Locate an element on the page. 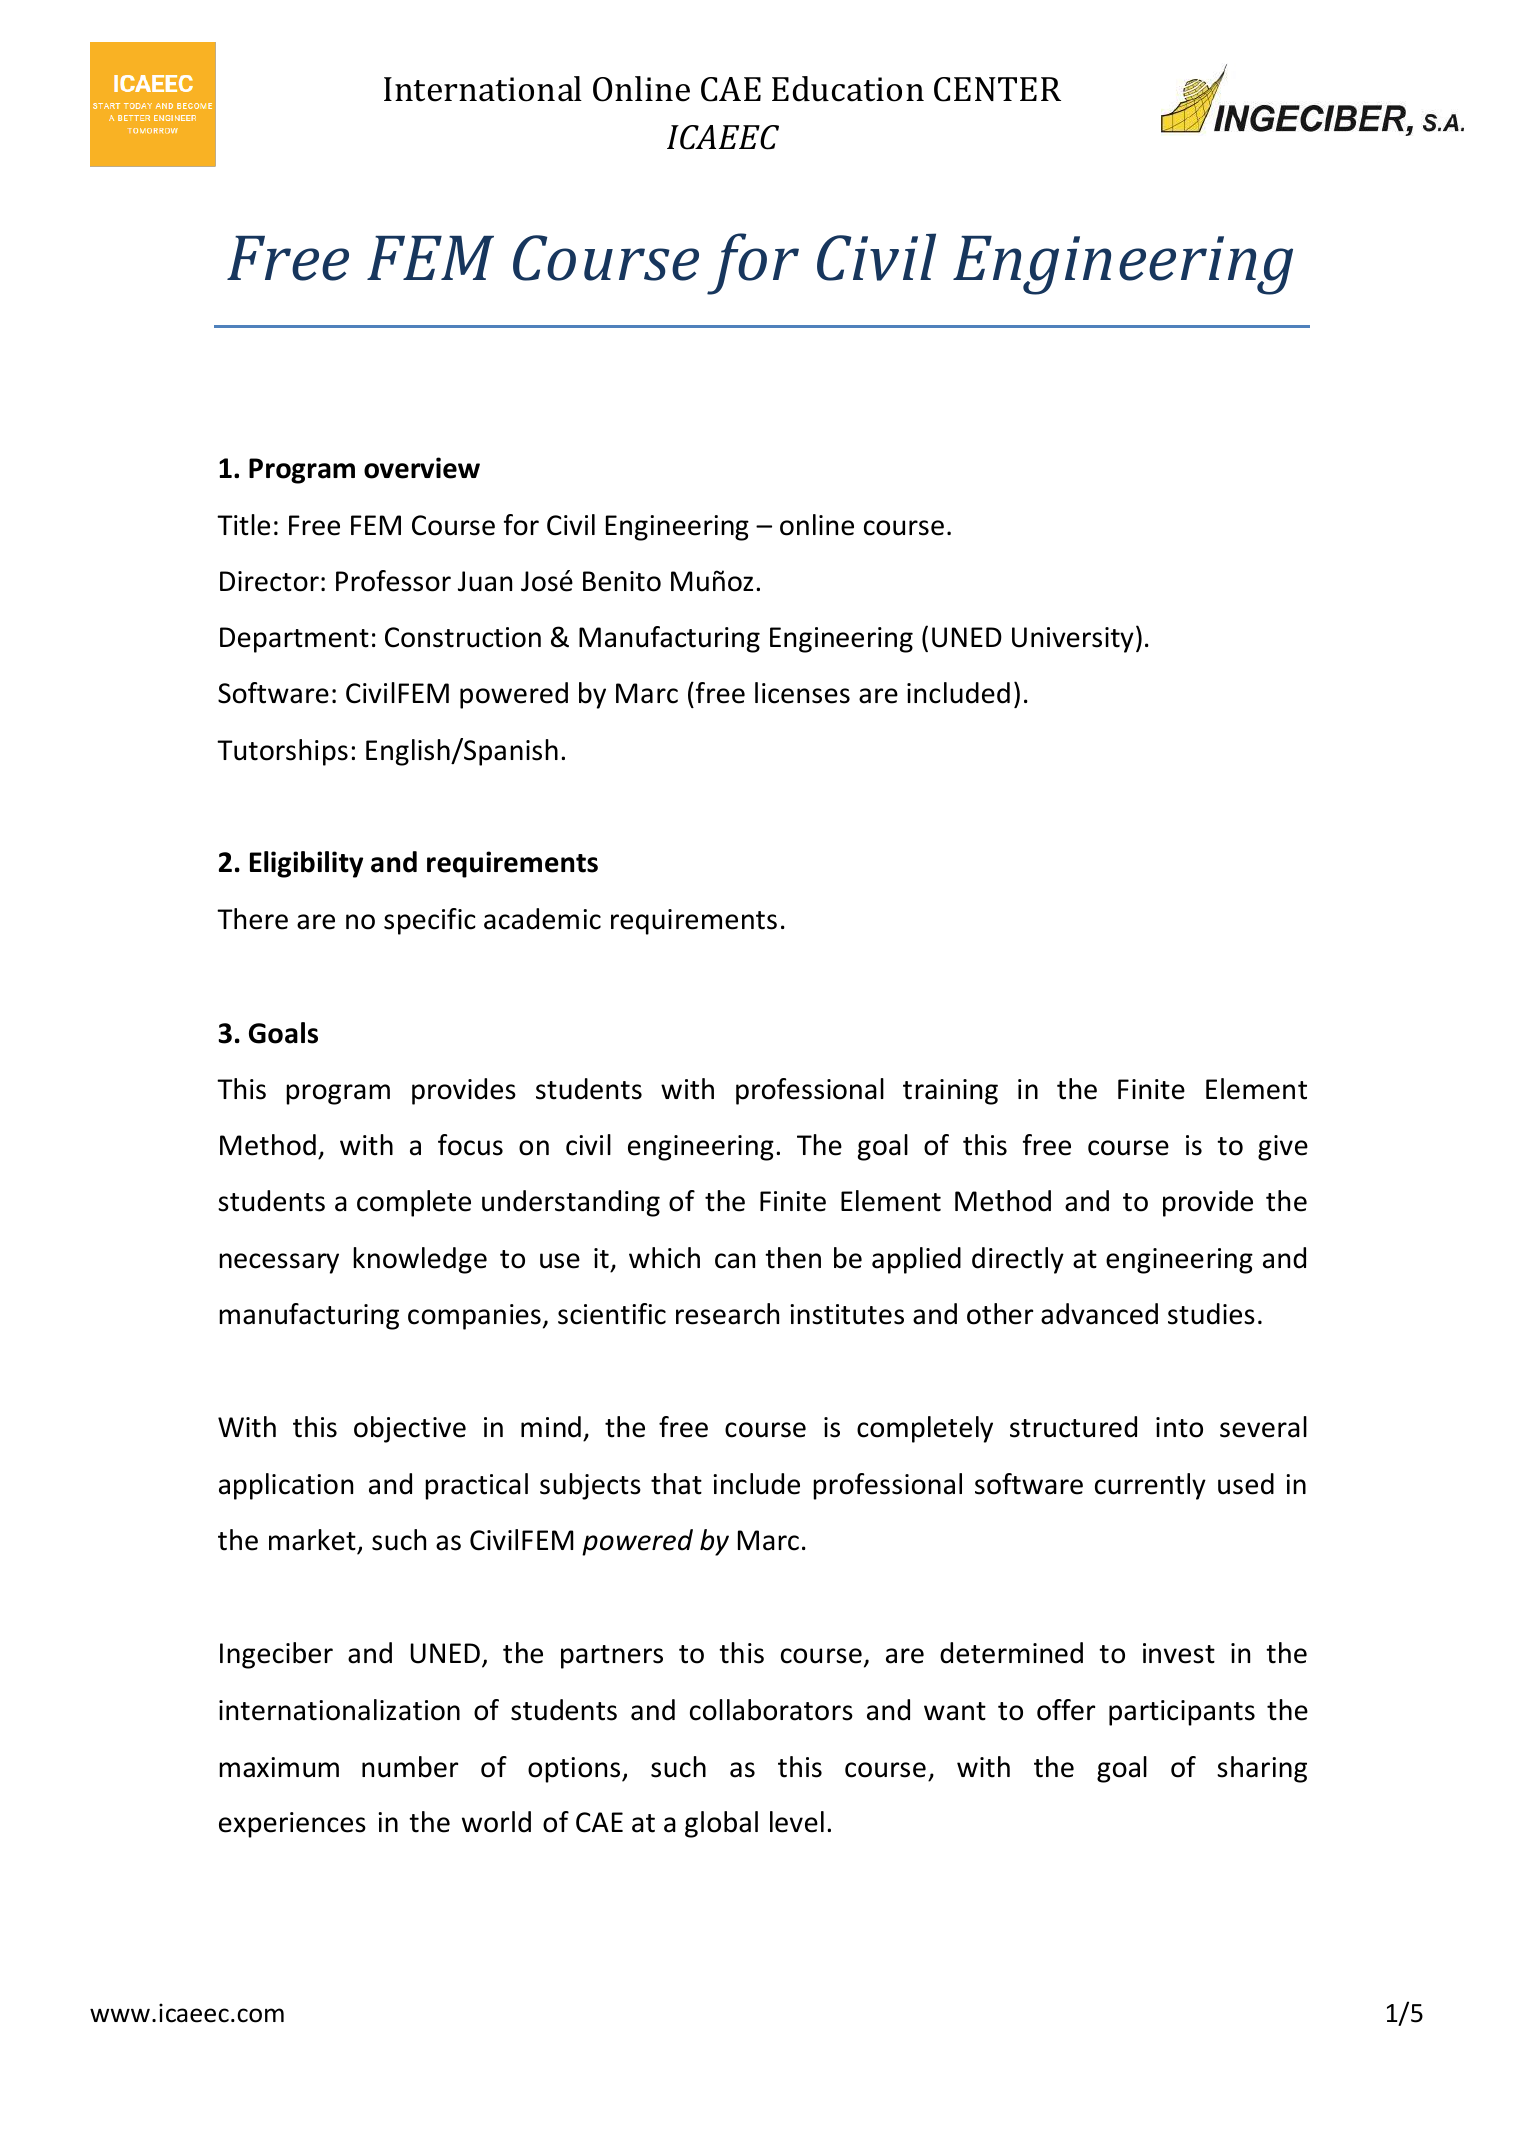 The height and width of the document is (2155, 1526). Education is located at coordinates (848, 89).
